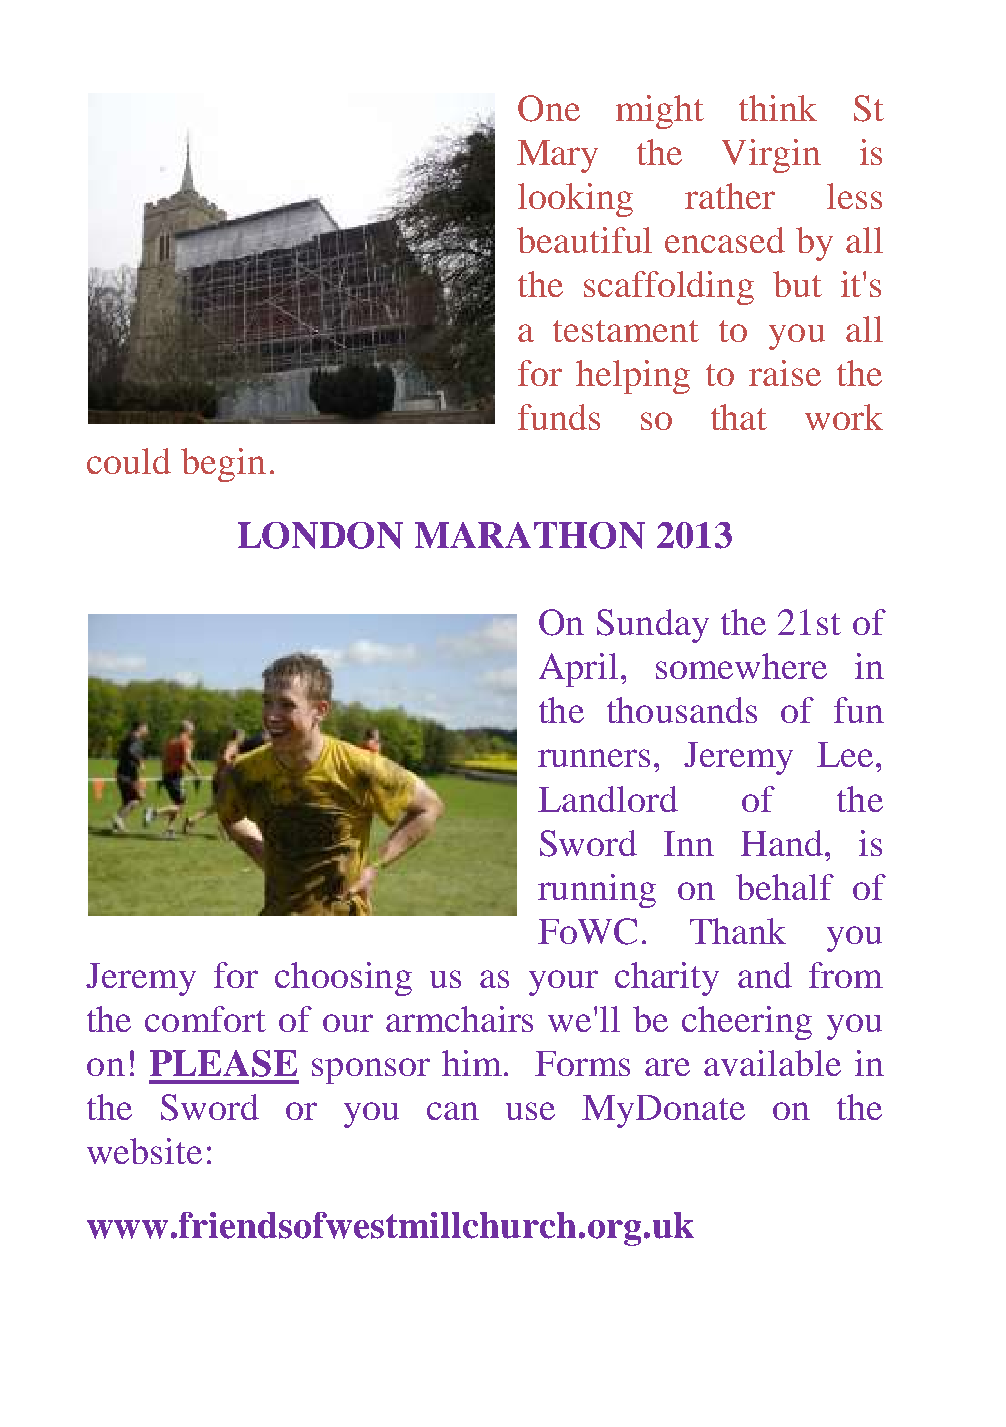 The image size is (1006, 1427). Describe the element at coordinates (557, 156) in the page. I see `Mary` at that location.
